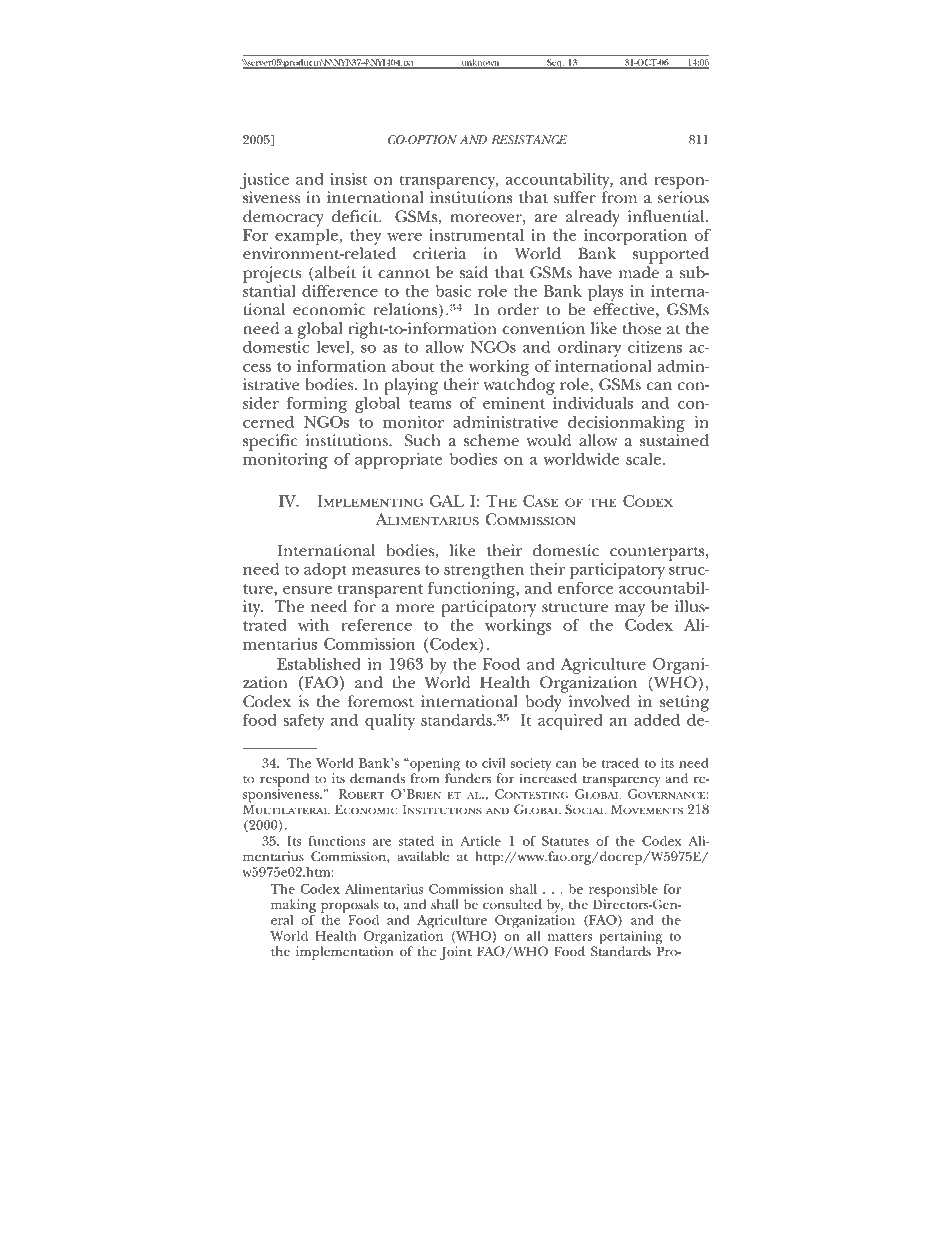  Describe the element at coordinates (349, 179) in the screenshot. I see `insist` at that location.
